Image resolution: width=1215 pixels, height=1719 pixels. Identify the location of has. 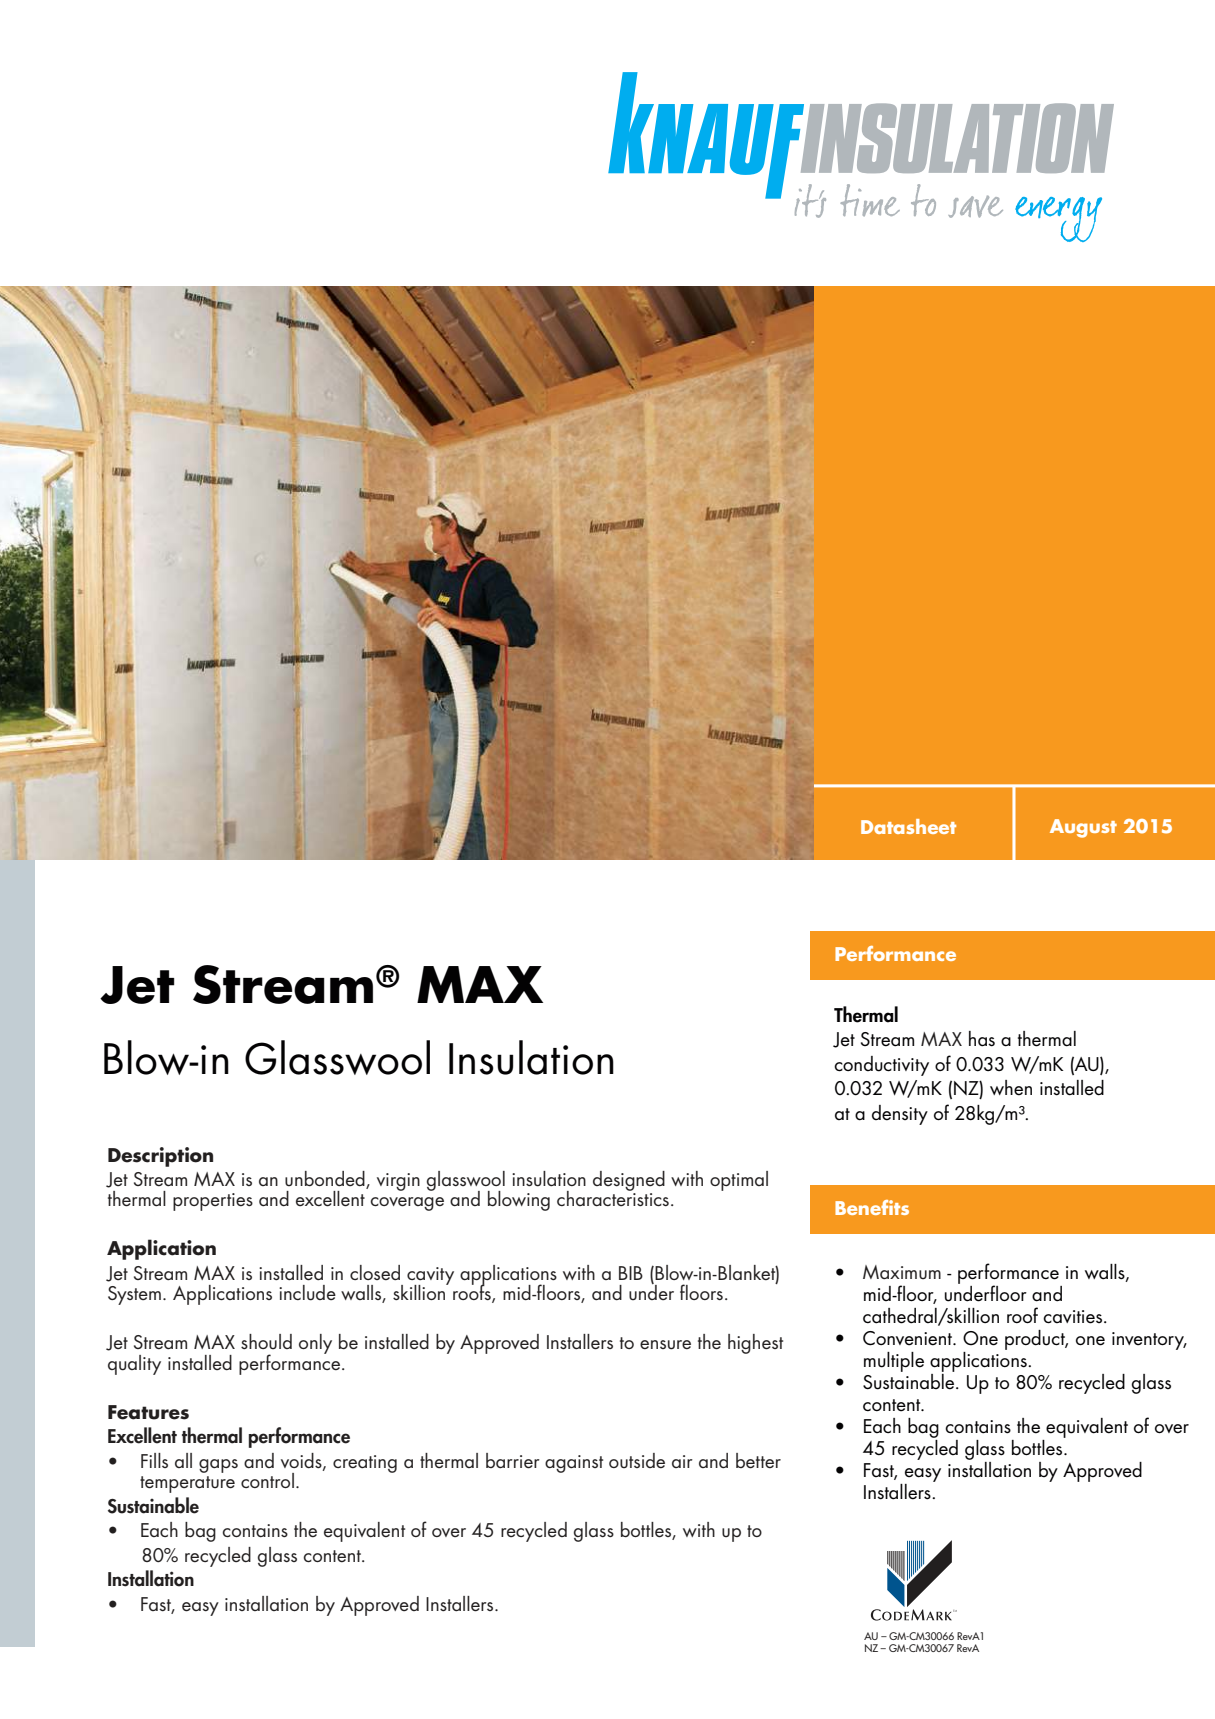
(982, 1039).
